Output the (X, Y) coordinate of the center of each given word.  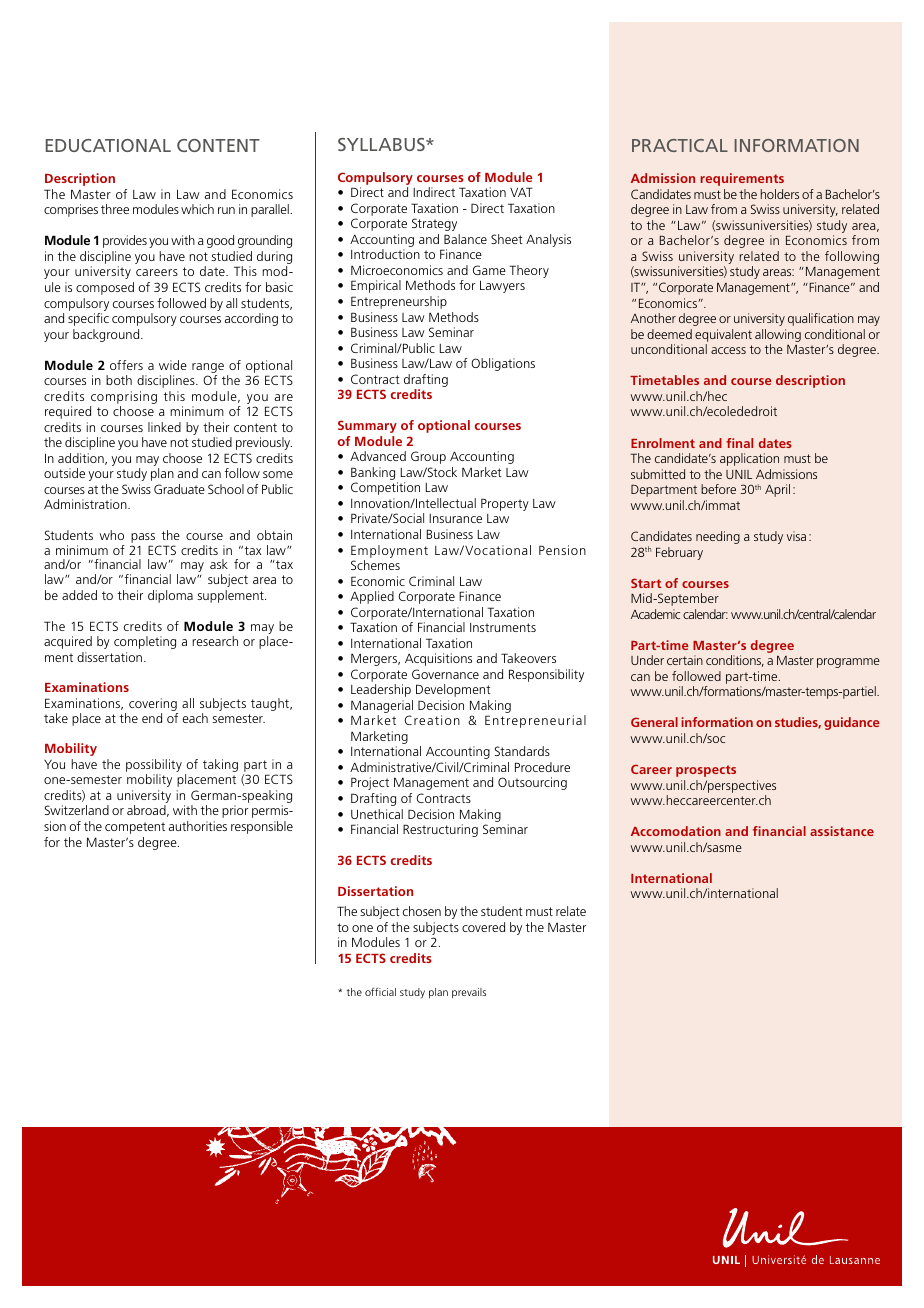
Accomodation (676, 831)
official (380, 991)
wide (173, 365)
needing (718, 537)
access (728, 350)
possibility (154, 767)
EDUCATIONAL (108, 145)
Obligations (503, 364)
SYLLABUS (382, 144)
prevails (469, 993)
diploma (170, 596)
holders (780, 194)
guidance (852, 723)
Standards (522, 751)
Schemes (375, 565)
